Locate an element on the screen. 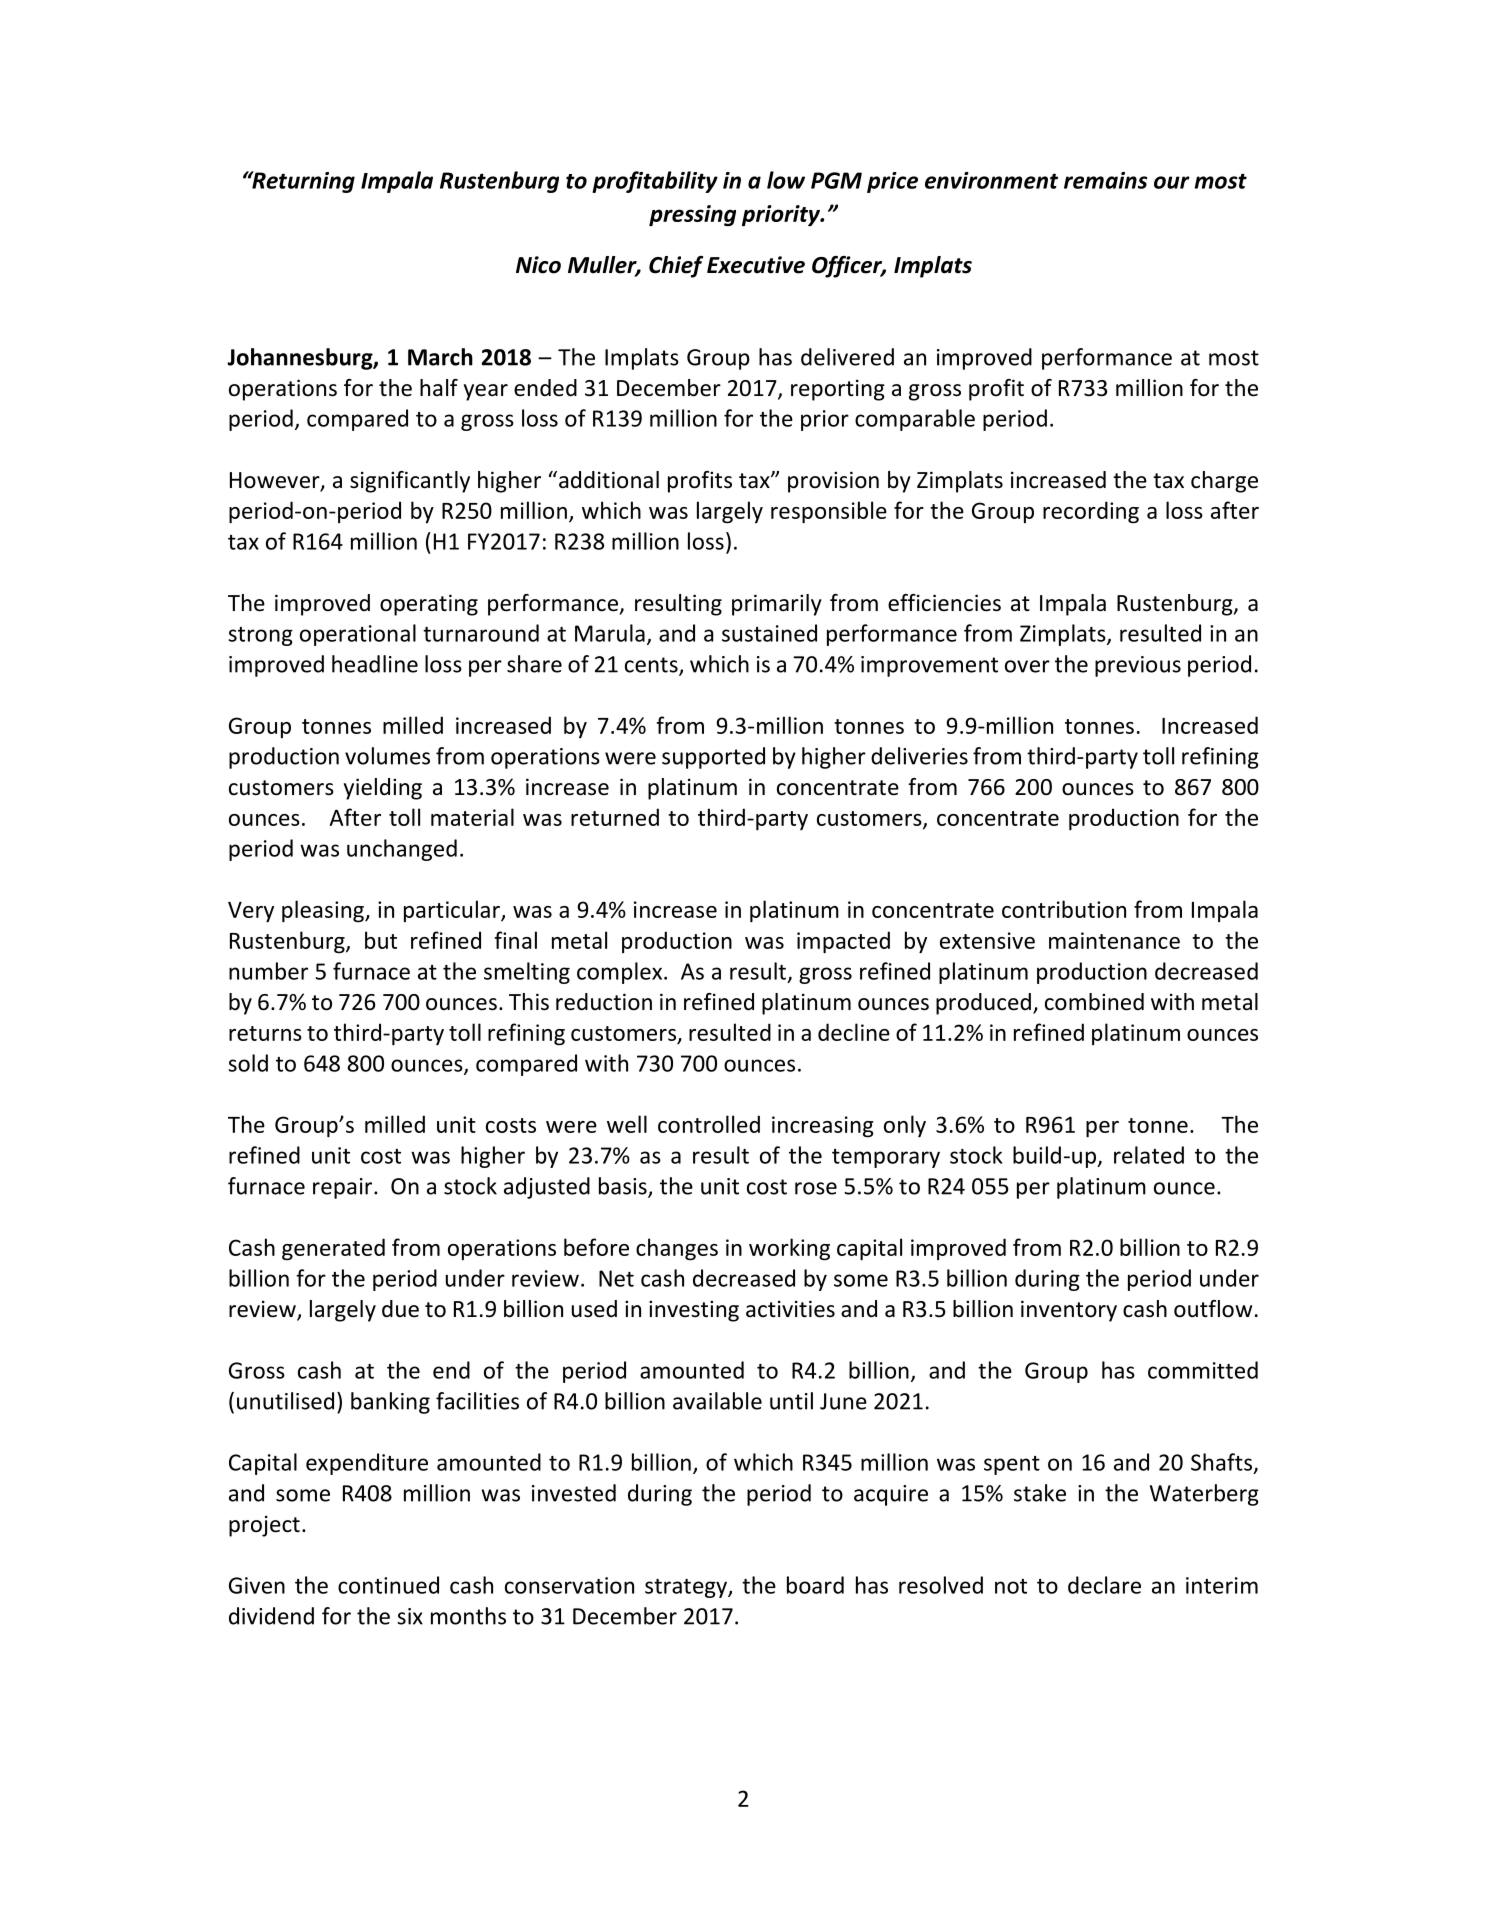  continued is located at coordinates (388, 1585).
